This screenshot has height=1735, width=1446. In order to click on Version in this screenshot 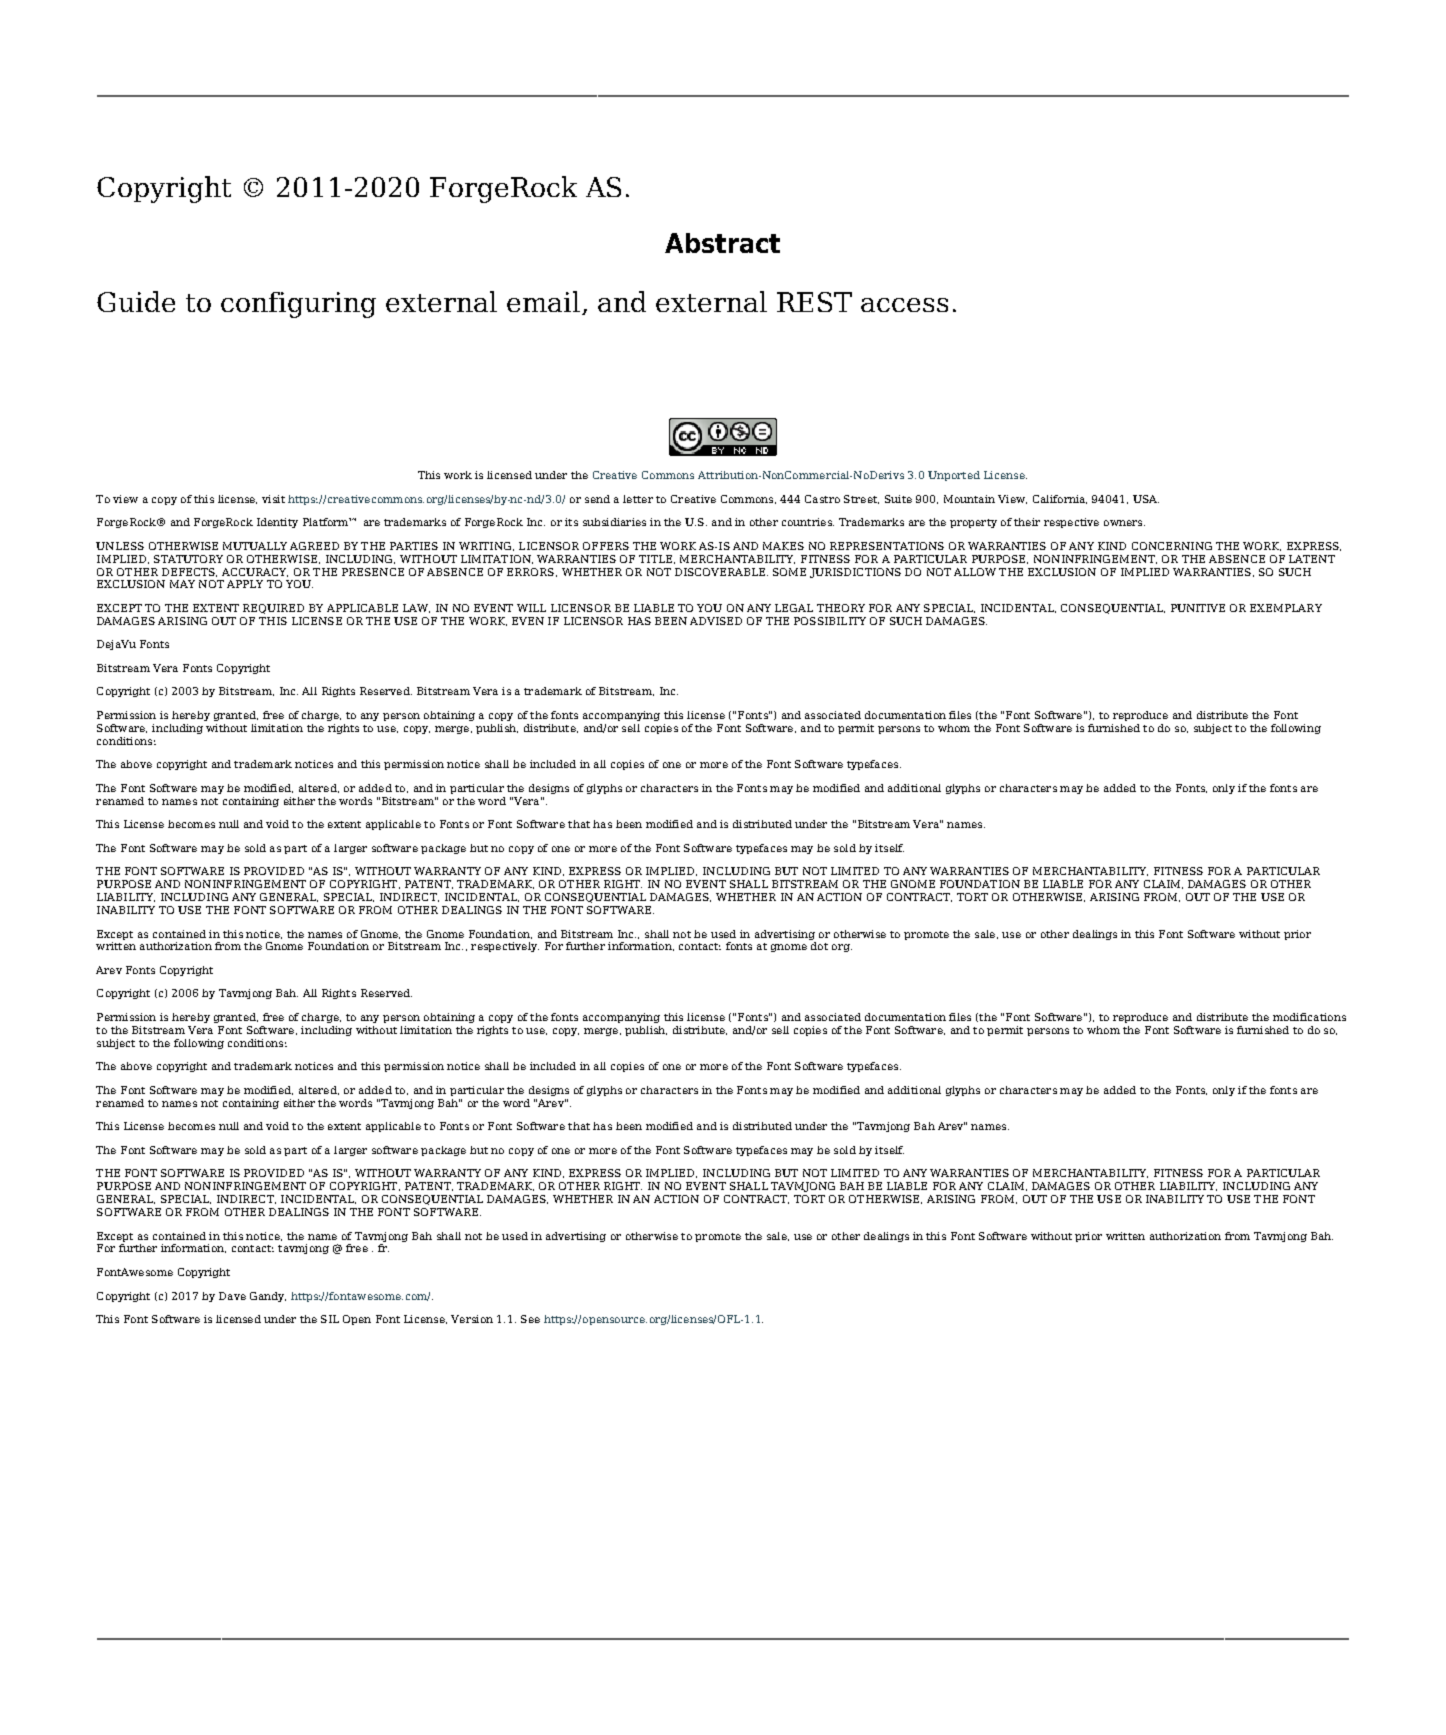, I will do `click(472, 1319)`.
